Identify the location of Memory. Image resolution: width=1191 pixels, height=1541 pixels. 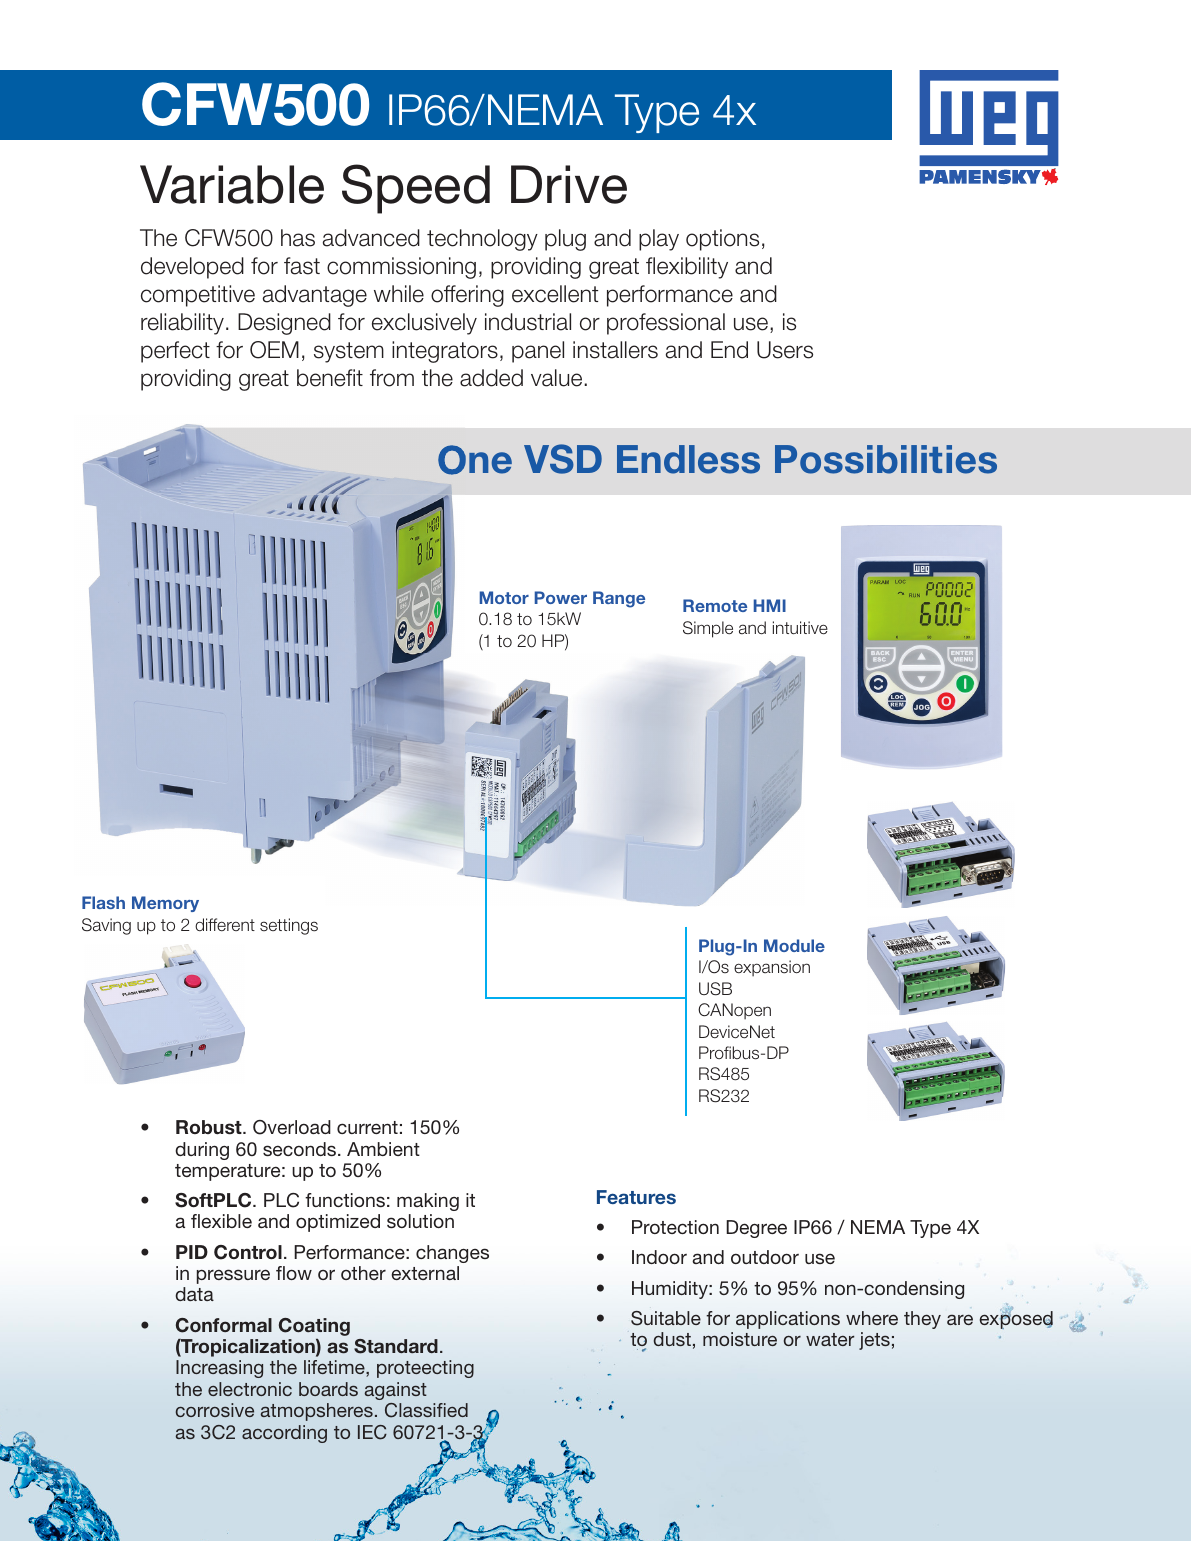
(165, 904).
